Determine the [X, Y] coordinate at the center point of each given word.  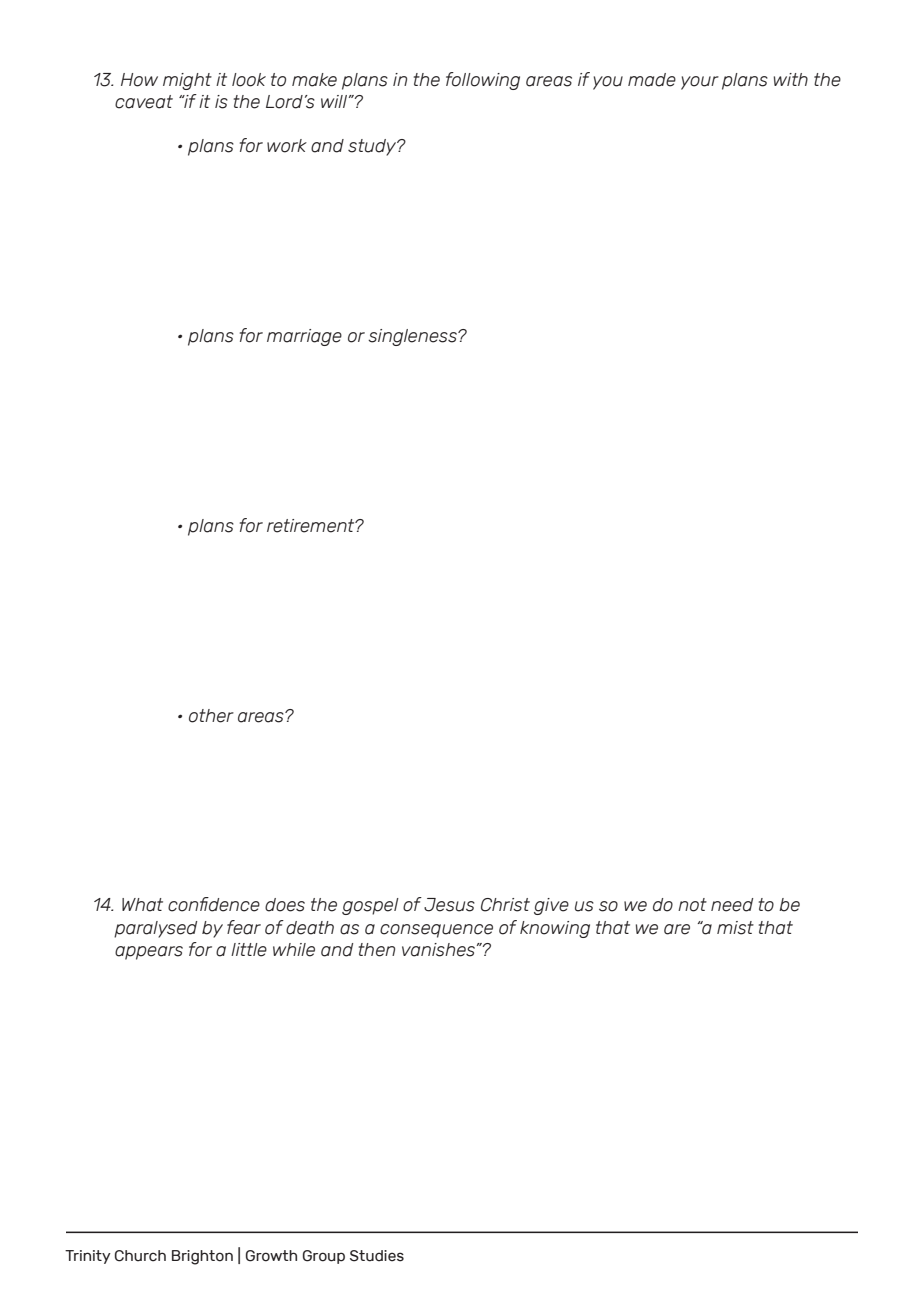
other [211, 716]
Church [140, 1256]
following [483, 81]
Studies [377, 1256]
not [692, 905]
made [652, 80]
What [142, 905]
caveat [144, 102]
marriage [304, 337]
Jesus [449, 905]
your [700, 83]
